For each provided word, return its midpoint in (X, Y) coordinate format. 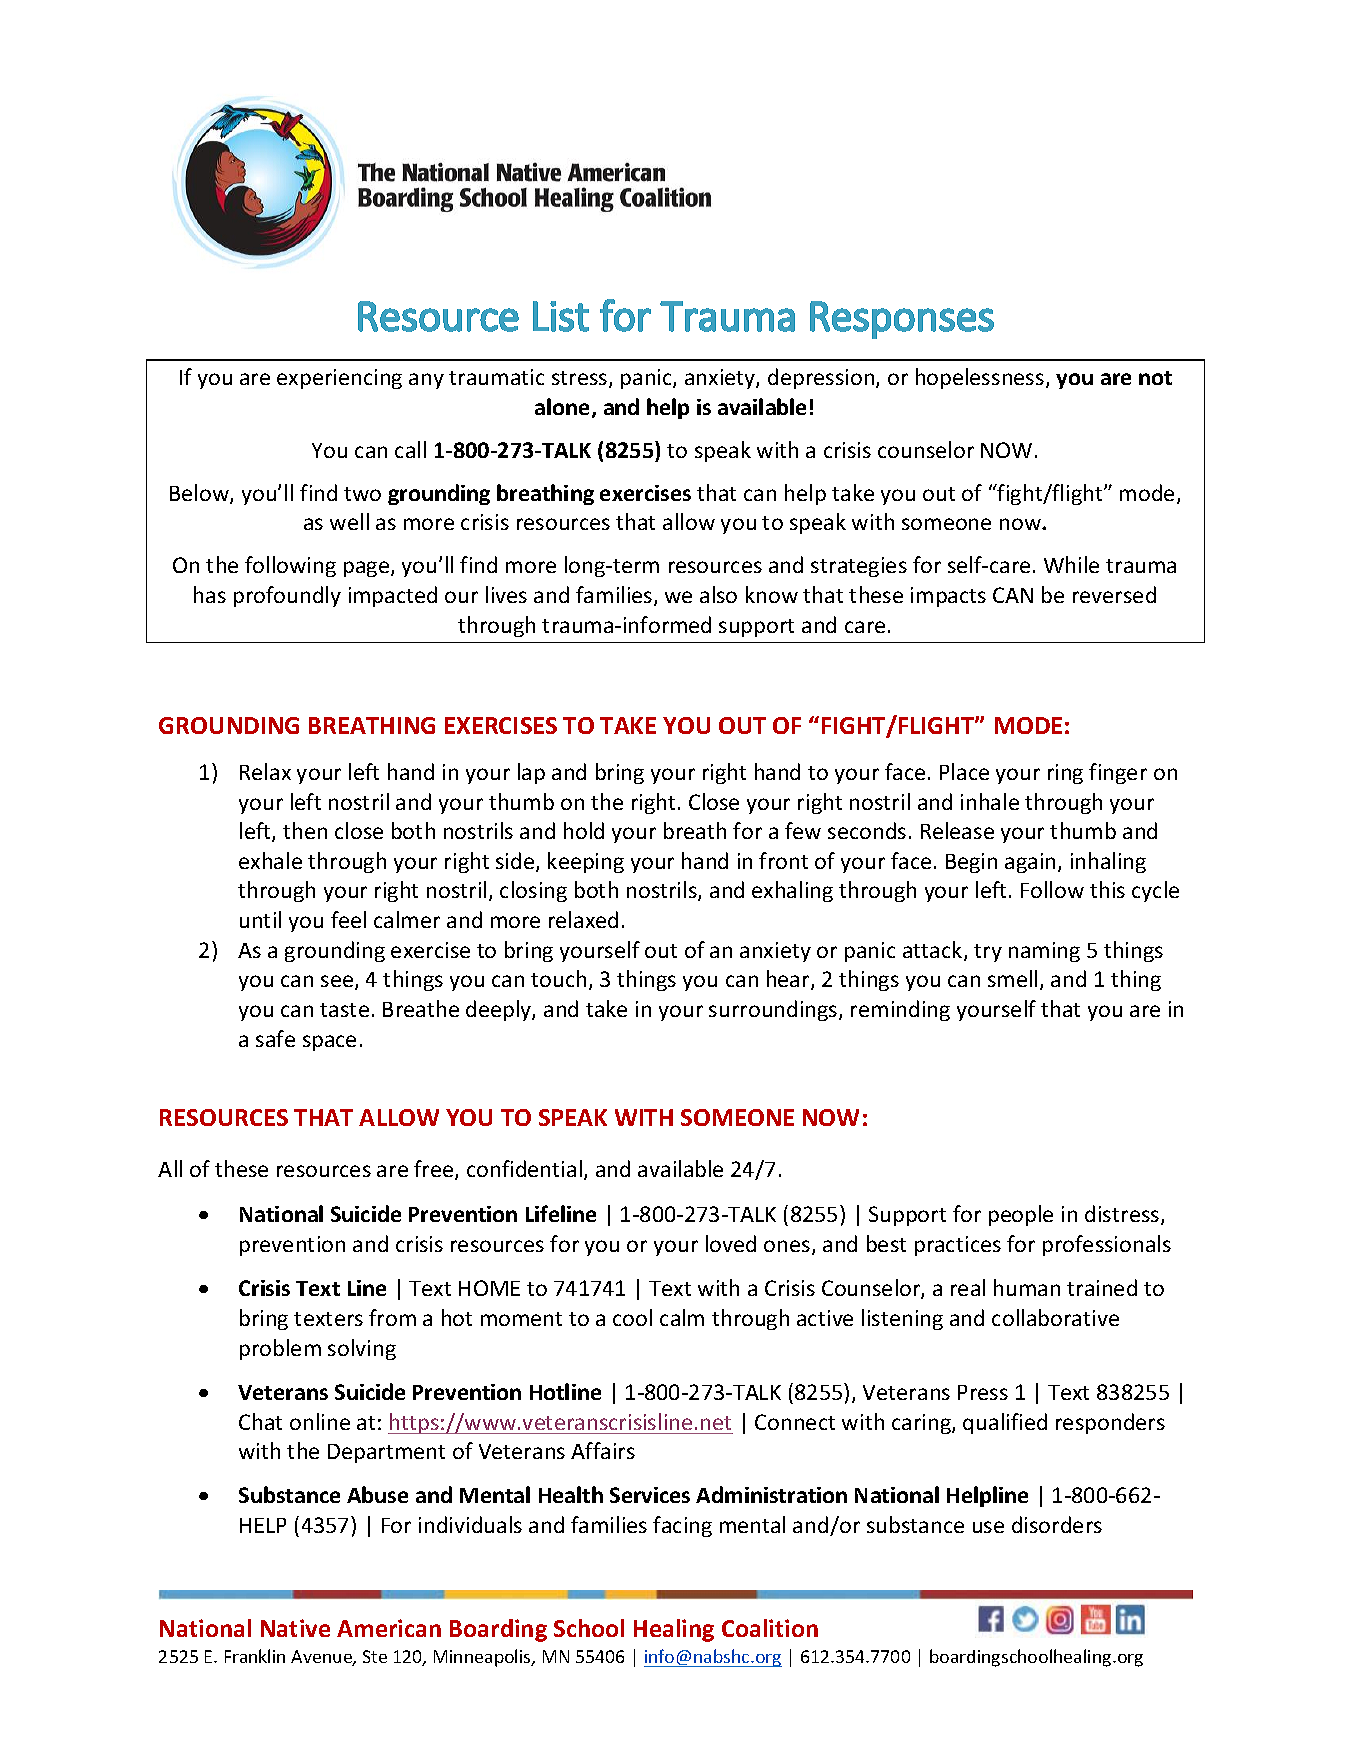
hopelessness (981, 378)
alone (564, 408)
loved (731, 1243)
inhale (990, 801)
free (435, 1170)
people (1021, 1215)
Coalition (770, 1628)
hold (584, 830)
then (305, 830)
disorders (1057, 1524)
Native (295, 1628)
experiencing (339, 379)
